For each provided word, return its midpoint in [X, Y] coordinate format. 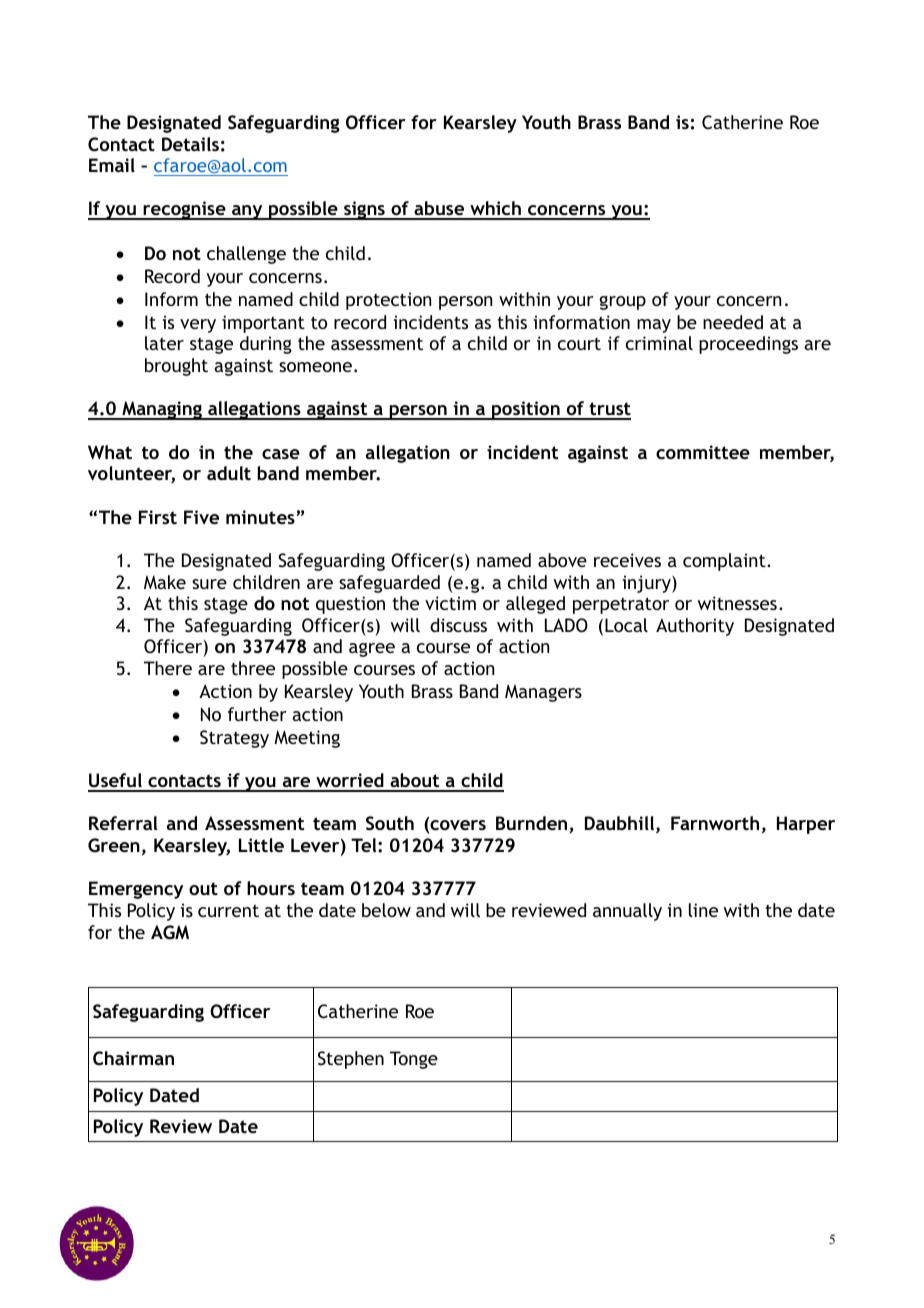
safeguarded [389, 584]
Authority [695, 627]
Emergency [136, 890]
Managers [543, 693]
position [526, 410]
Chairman [133, 1058]
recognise [184, 210]
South [390, 823]
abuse [439, 210]
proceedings [748, 345]
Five [201, 517]
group [622, 303]
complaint [725, 562]
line [703, 910]
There [168, 668]
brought [176, 367]
